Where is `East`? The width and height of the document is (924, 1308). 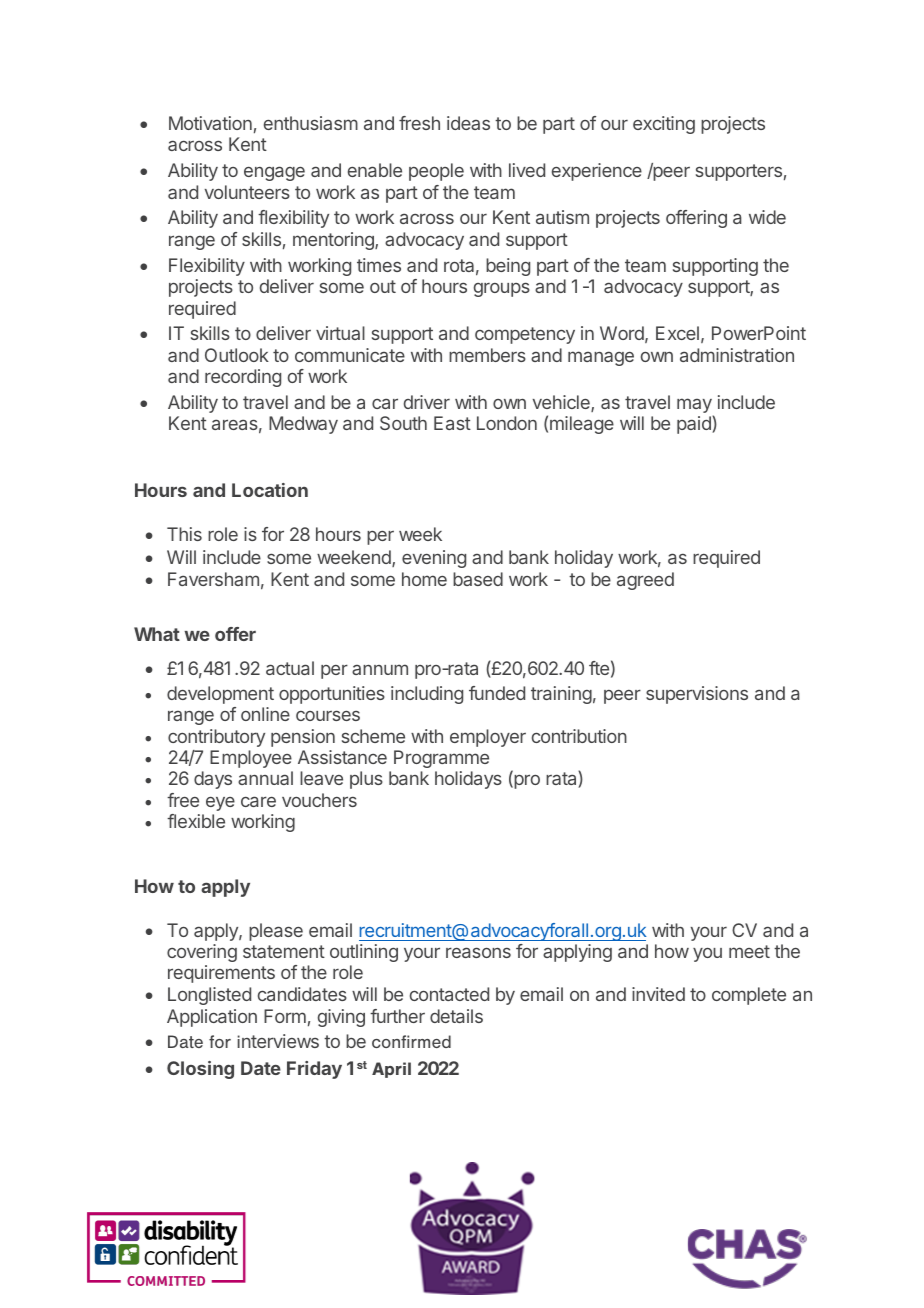 East is located at coordinates (452, 423).
